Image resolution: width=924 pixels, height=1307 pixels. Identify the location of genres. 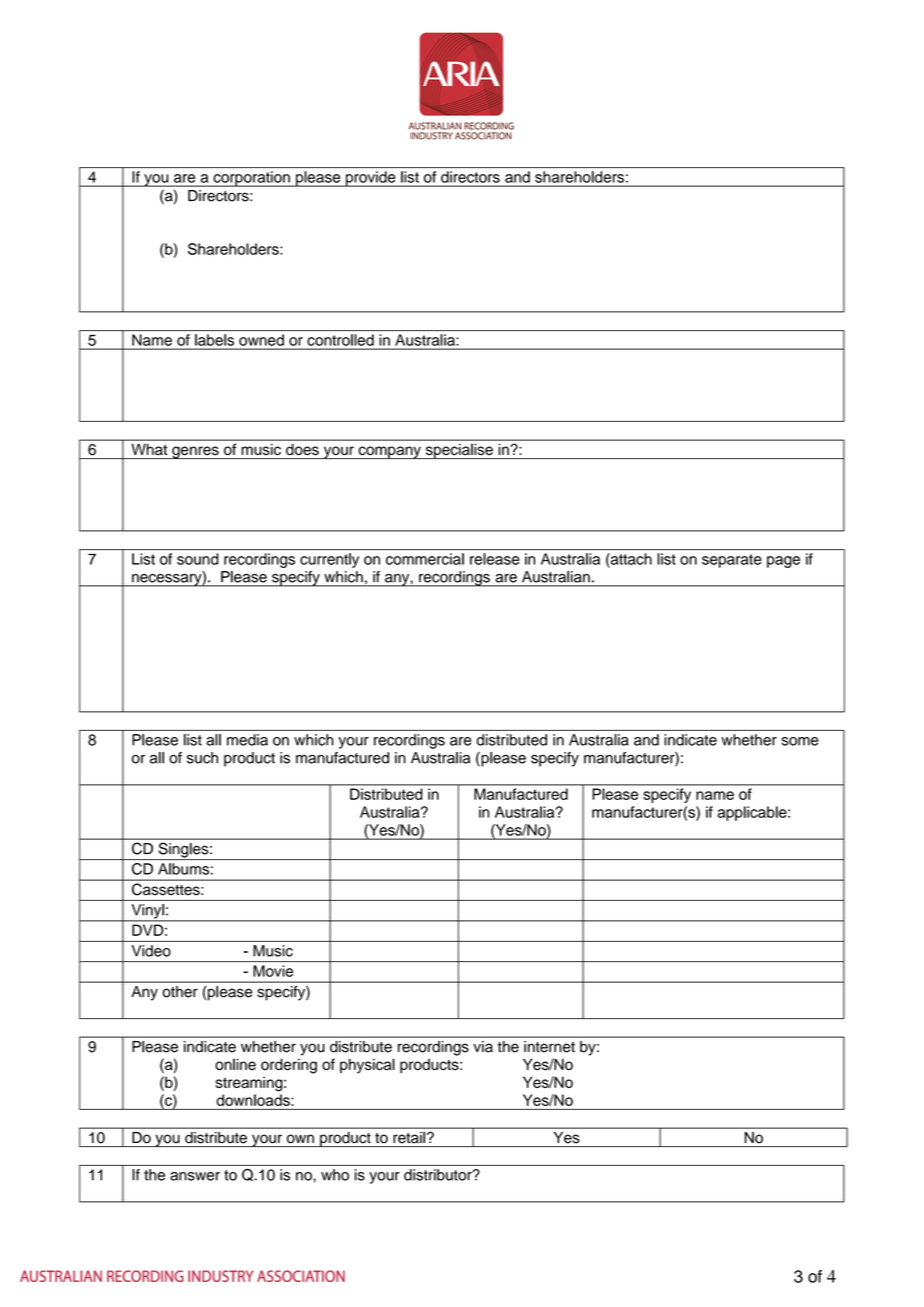
(195, 452).
